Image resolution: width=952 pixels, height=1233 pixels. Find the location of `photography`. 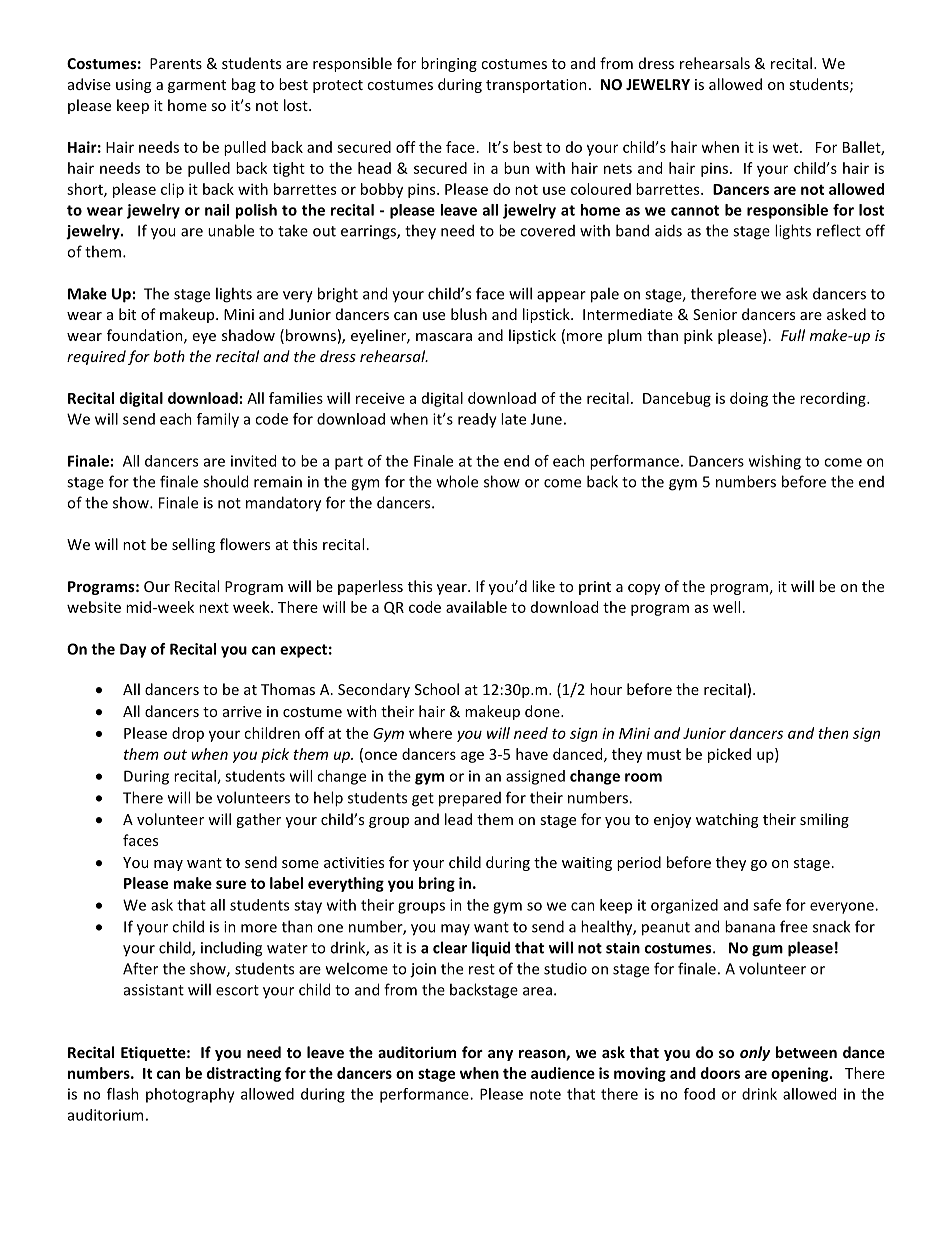

photography is located at coordinates (190, 1095).
